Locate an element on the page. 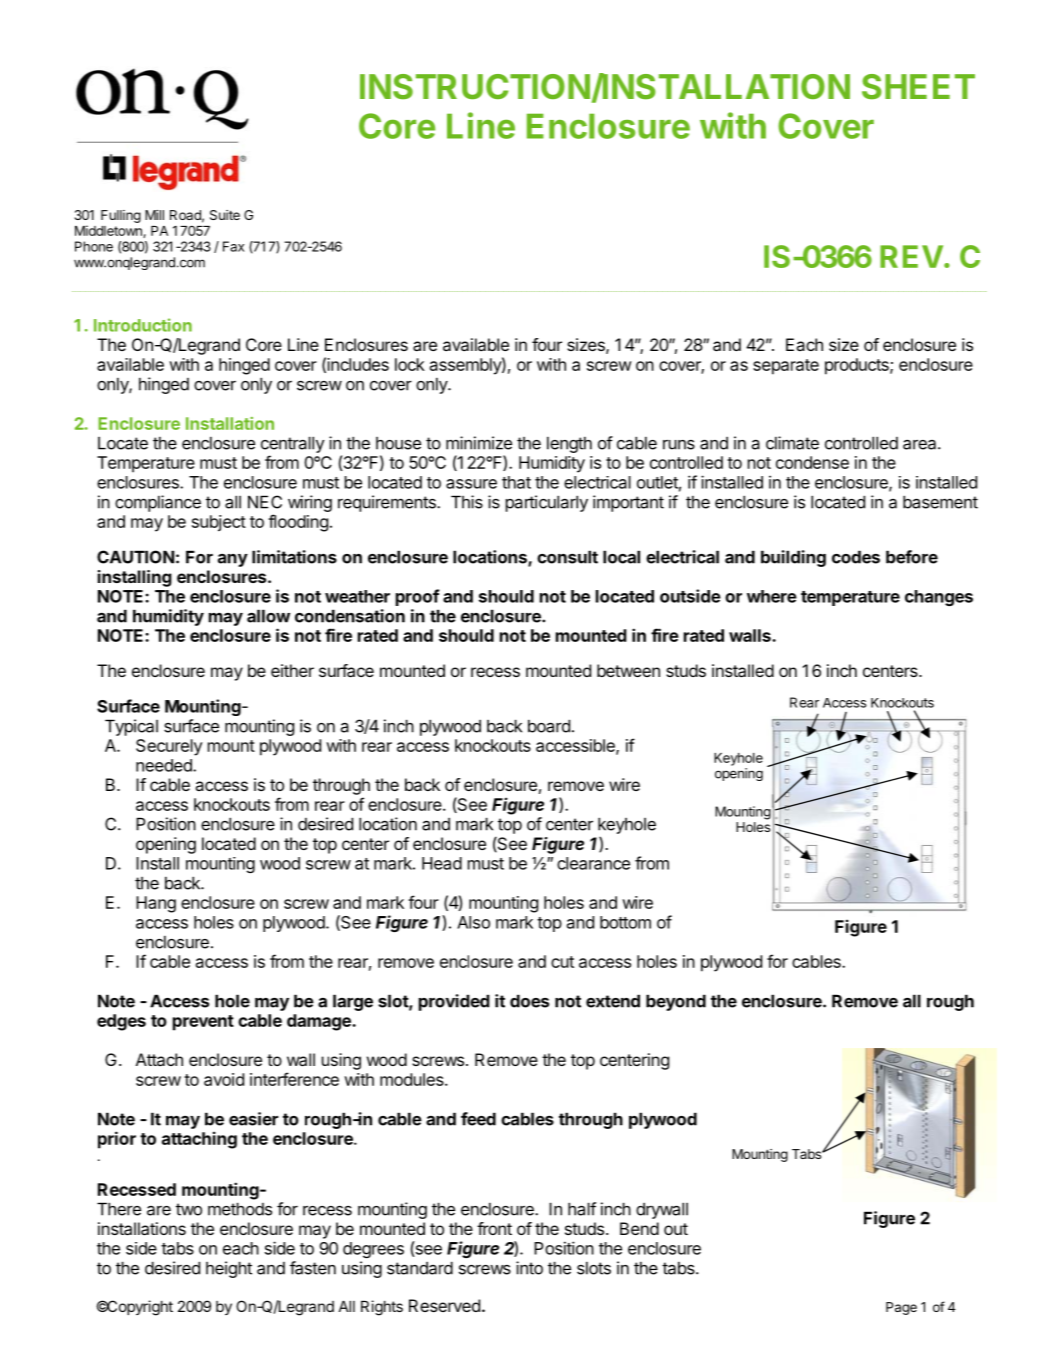  Fax is located at coordinates (233, 246).
